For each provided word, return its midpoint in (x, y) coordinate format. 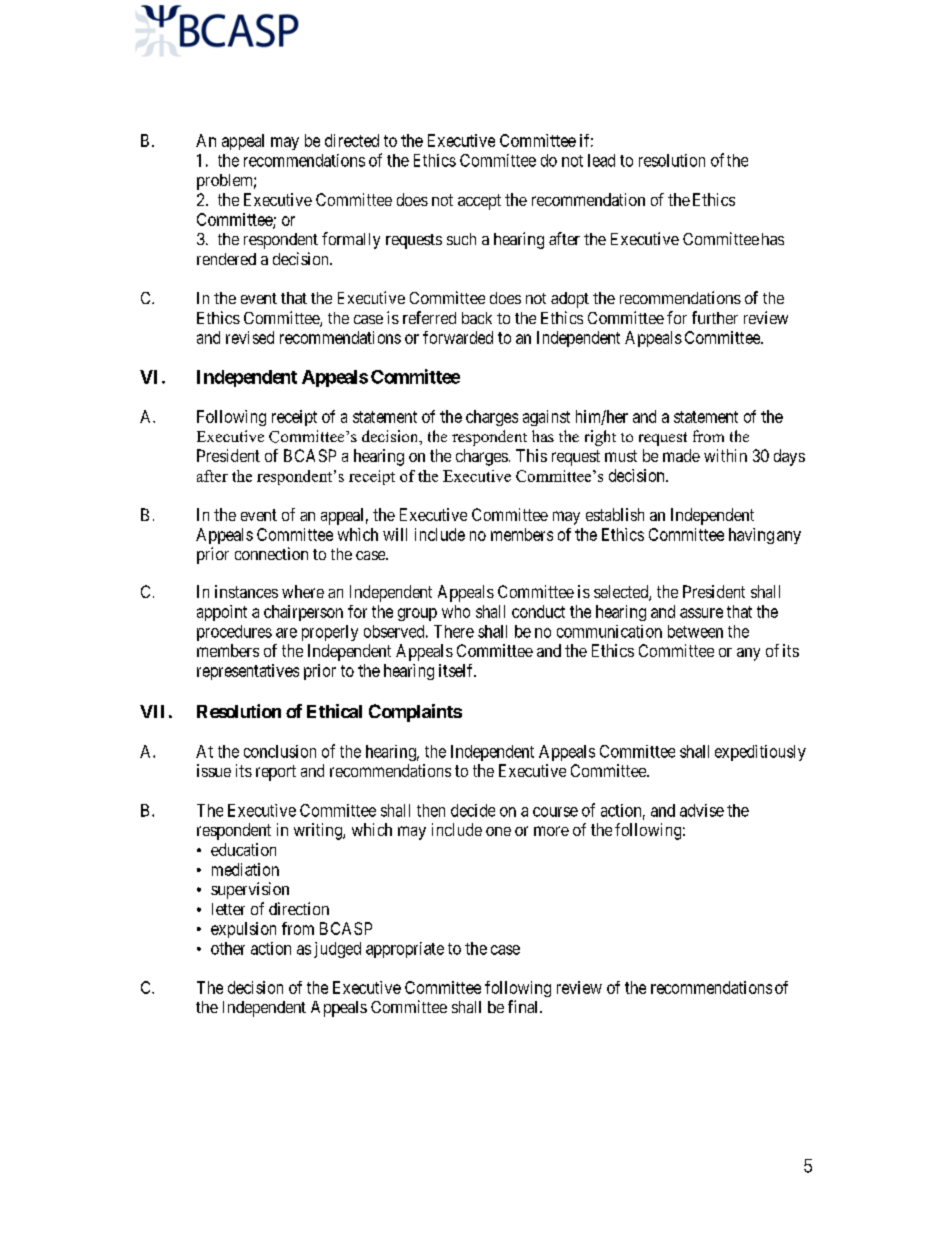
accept (479, 202)
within (725, 455)
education (243, 849)
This (531, 455)
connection (271, 553)
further (715, 317)
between (695, 631)
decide (473, 810)
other (228, 948)
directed (352, 140)
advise (702, 810)
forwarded (458, 337)
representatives (248, 672)
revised (250, 337)
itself (457, 670)
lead (601, 160)
